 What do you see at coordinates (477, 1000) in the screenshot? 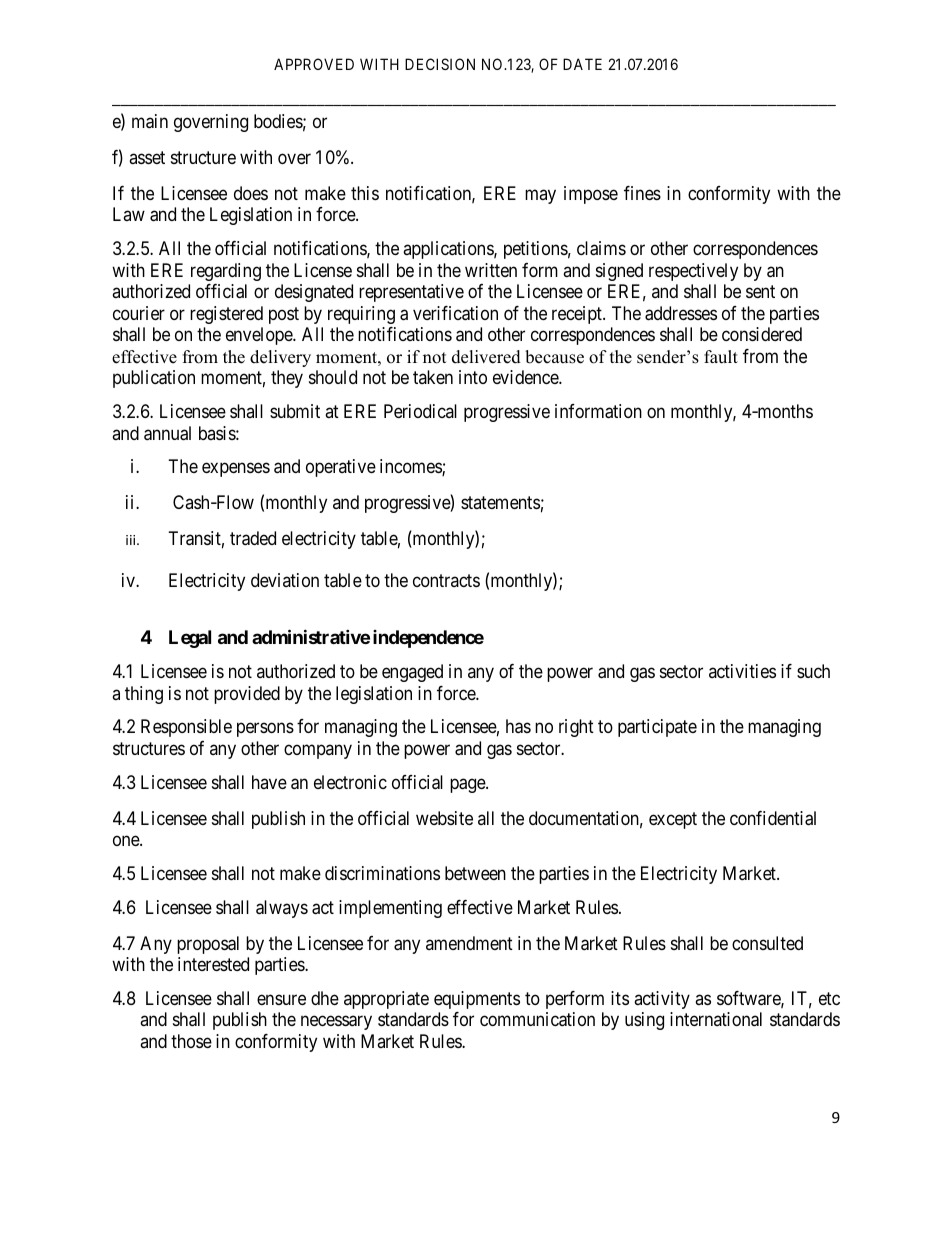
I see `equipments` at bounding box center [477, 1000].
